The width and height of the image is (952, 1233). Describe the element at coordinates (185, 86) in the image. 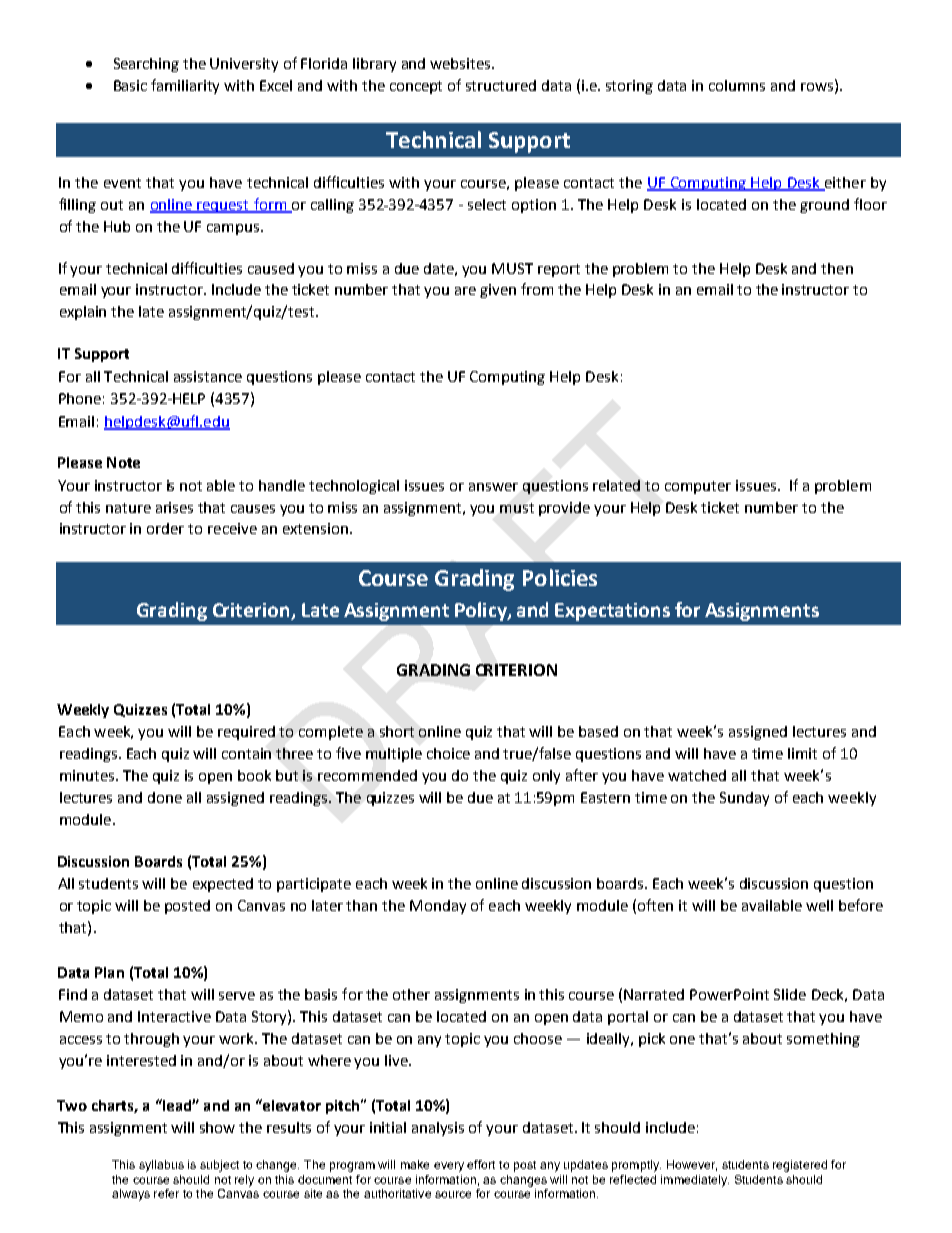

I see `familiarity` at that location.
